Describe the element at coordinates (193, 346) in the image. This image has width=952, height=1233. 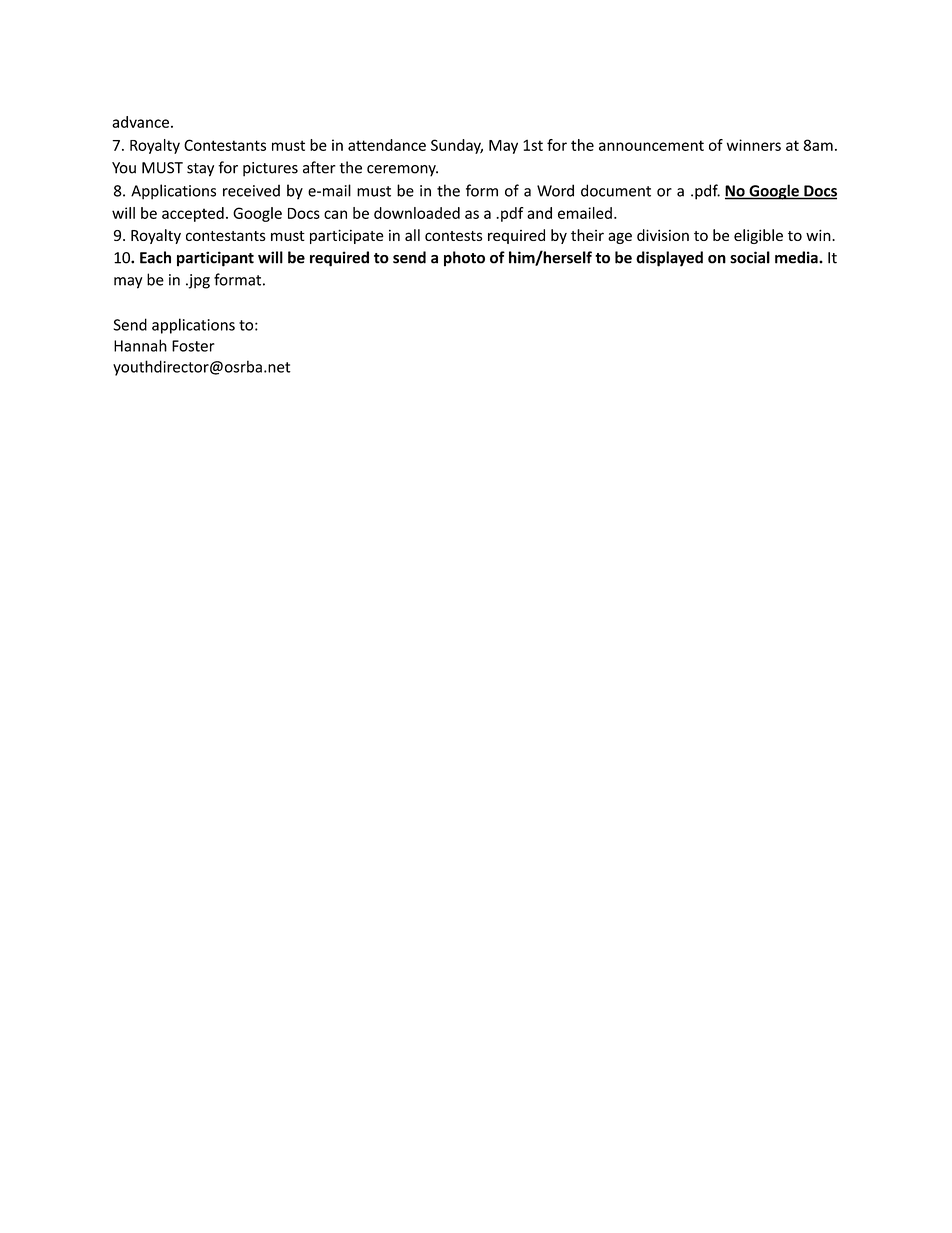
I see `Foster` at that location.
